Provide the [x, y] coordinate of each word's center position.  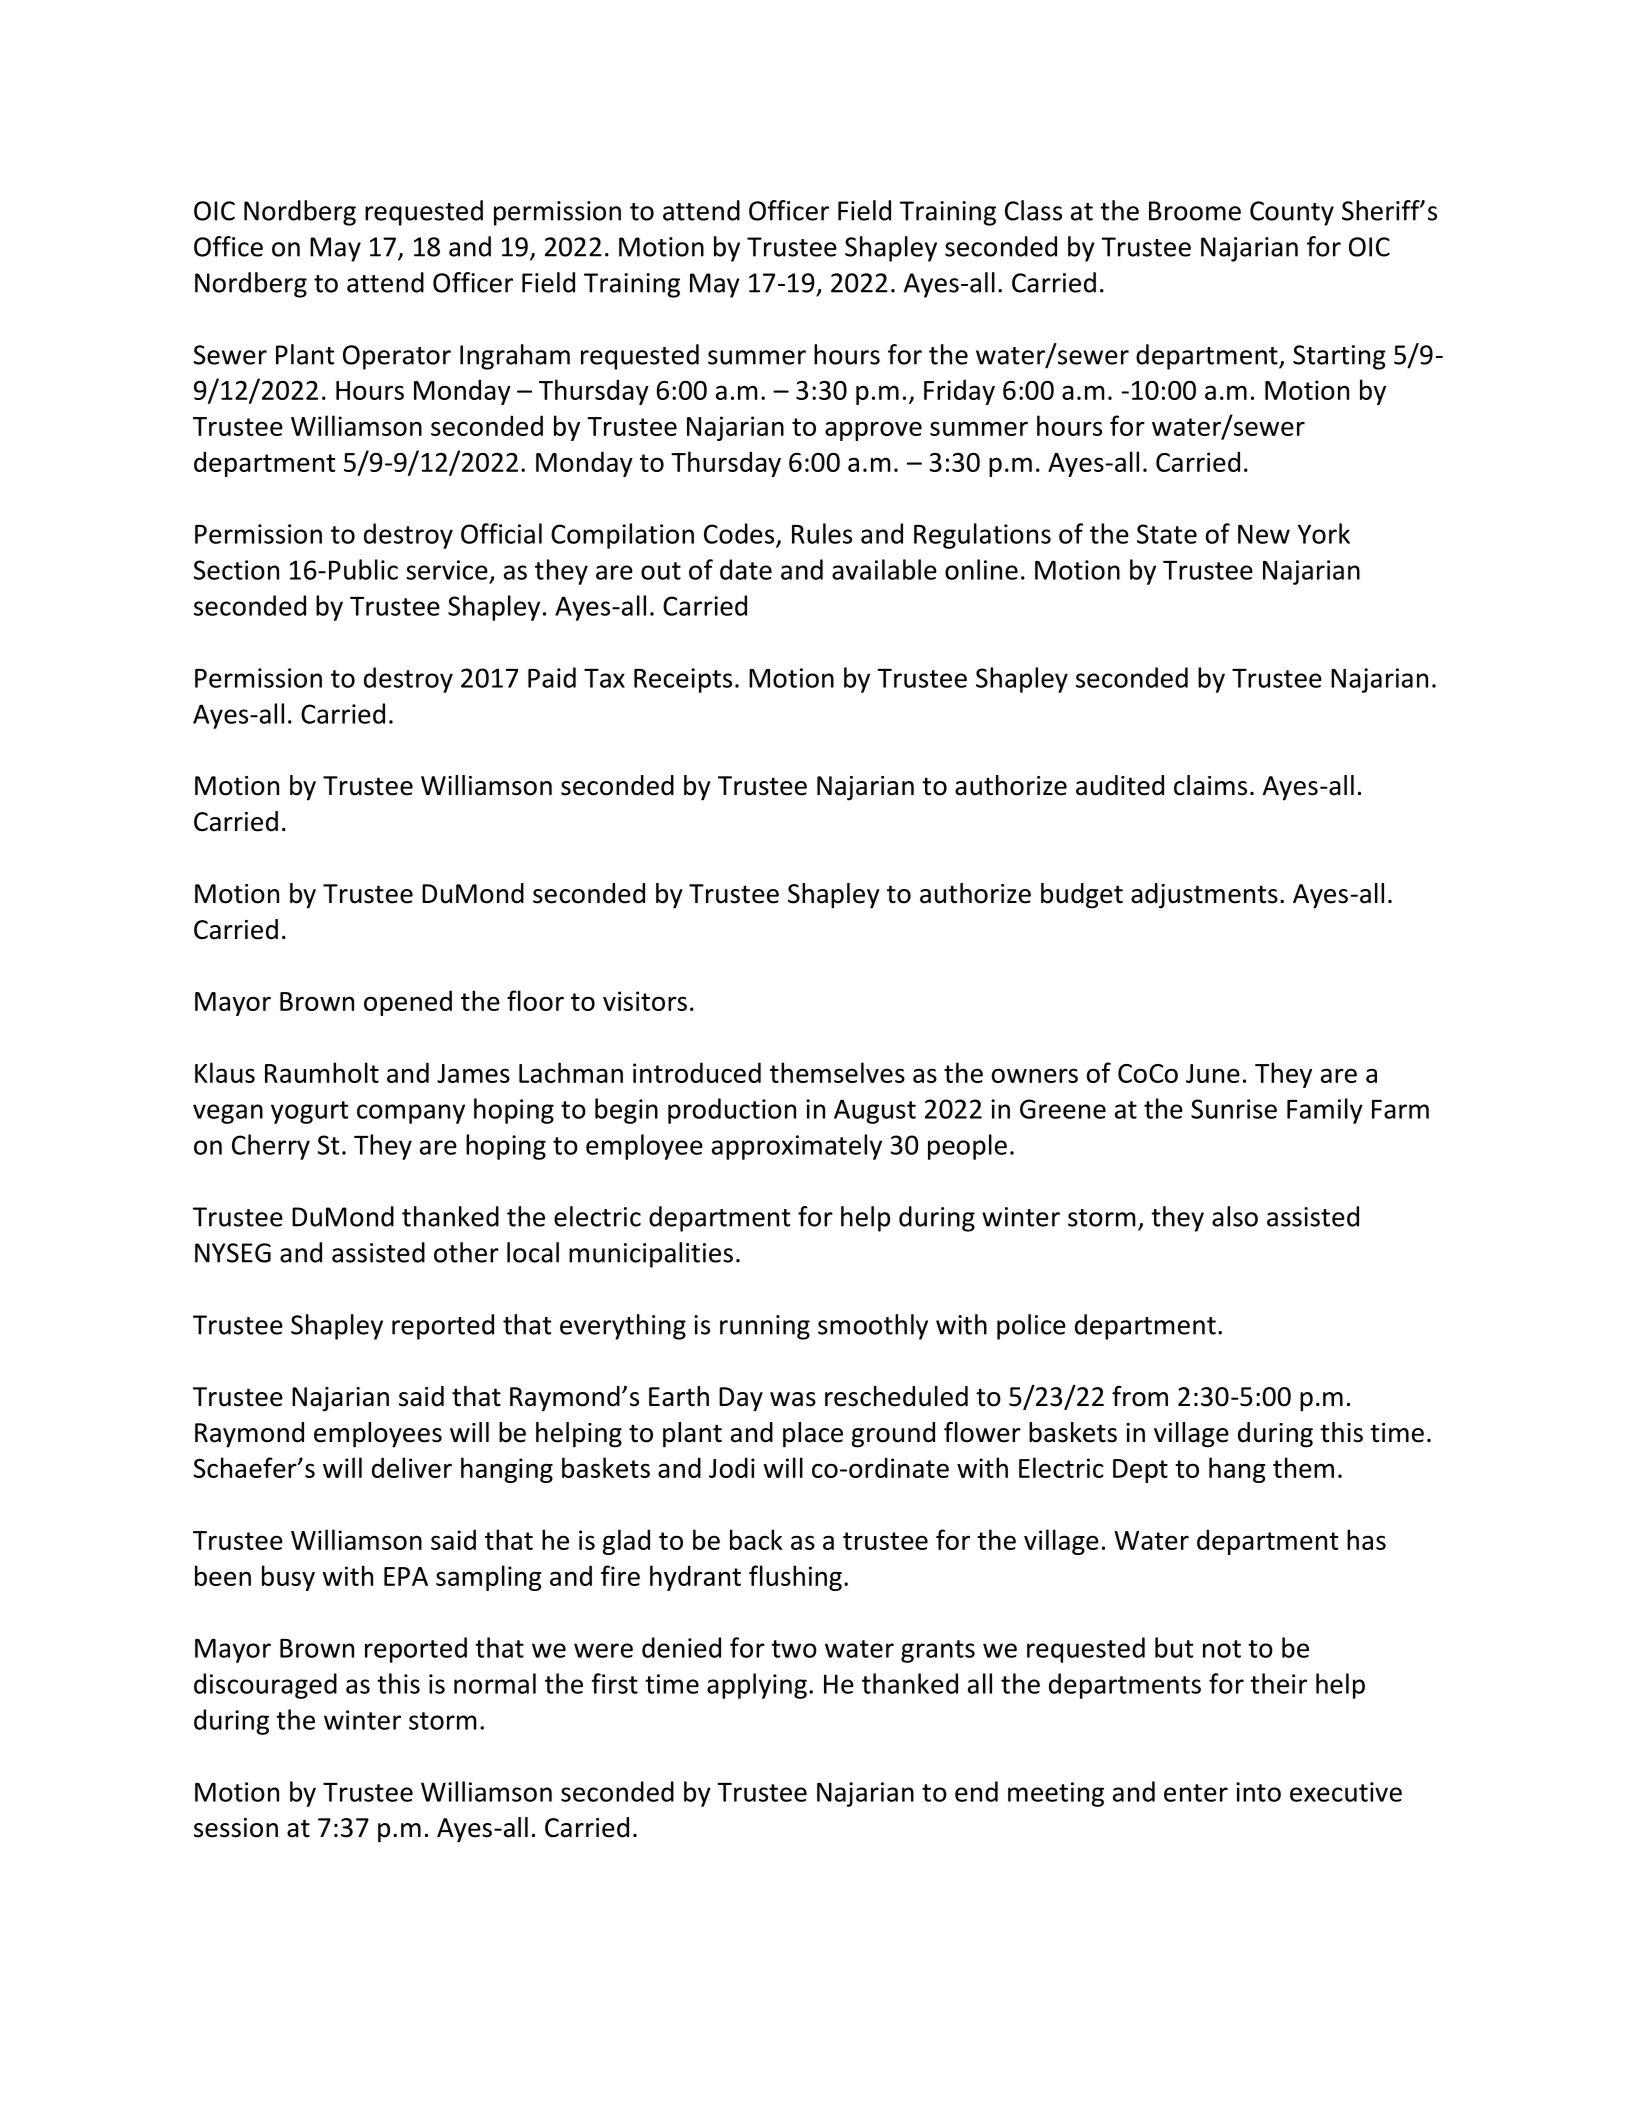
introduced [697, 1072]
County [1292, 213]
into [1258, 1792]
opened [408, 1003]
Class [1033, 210]
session [236, 1828]
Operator [397, 357]
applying [757, 1686]
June [1213, 1073]
